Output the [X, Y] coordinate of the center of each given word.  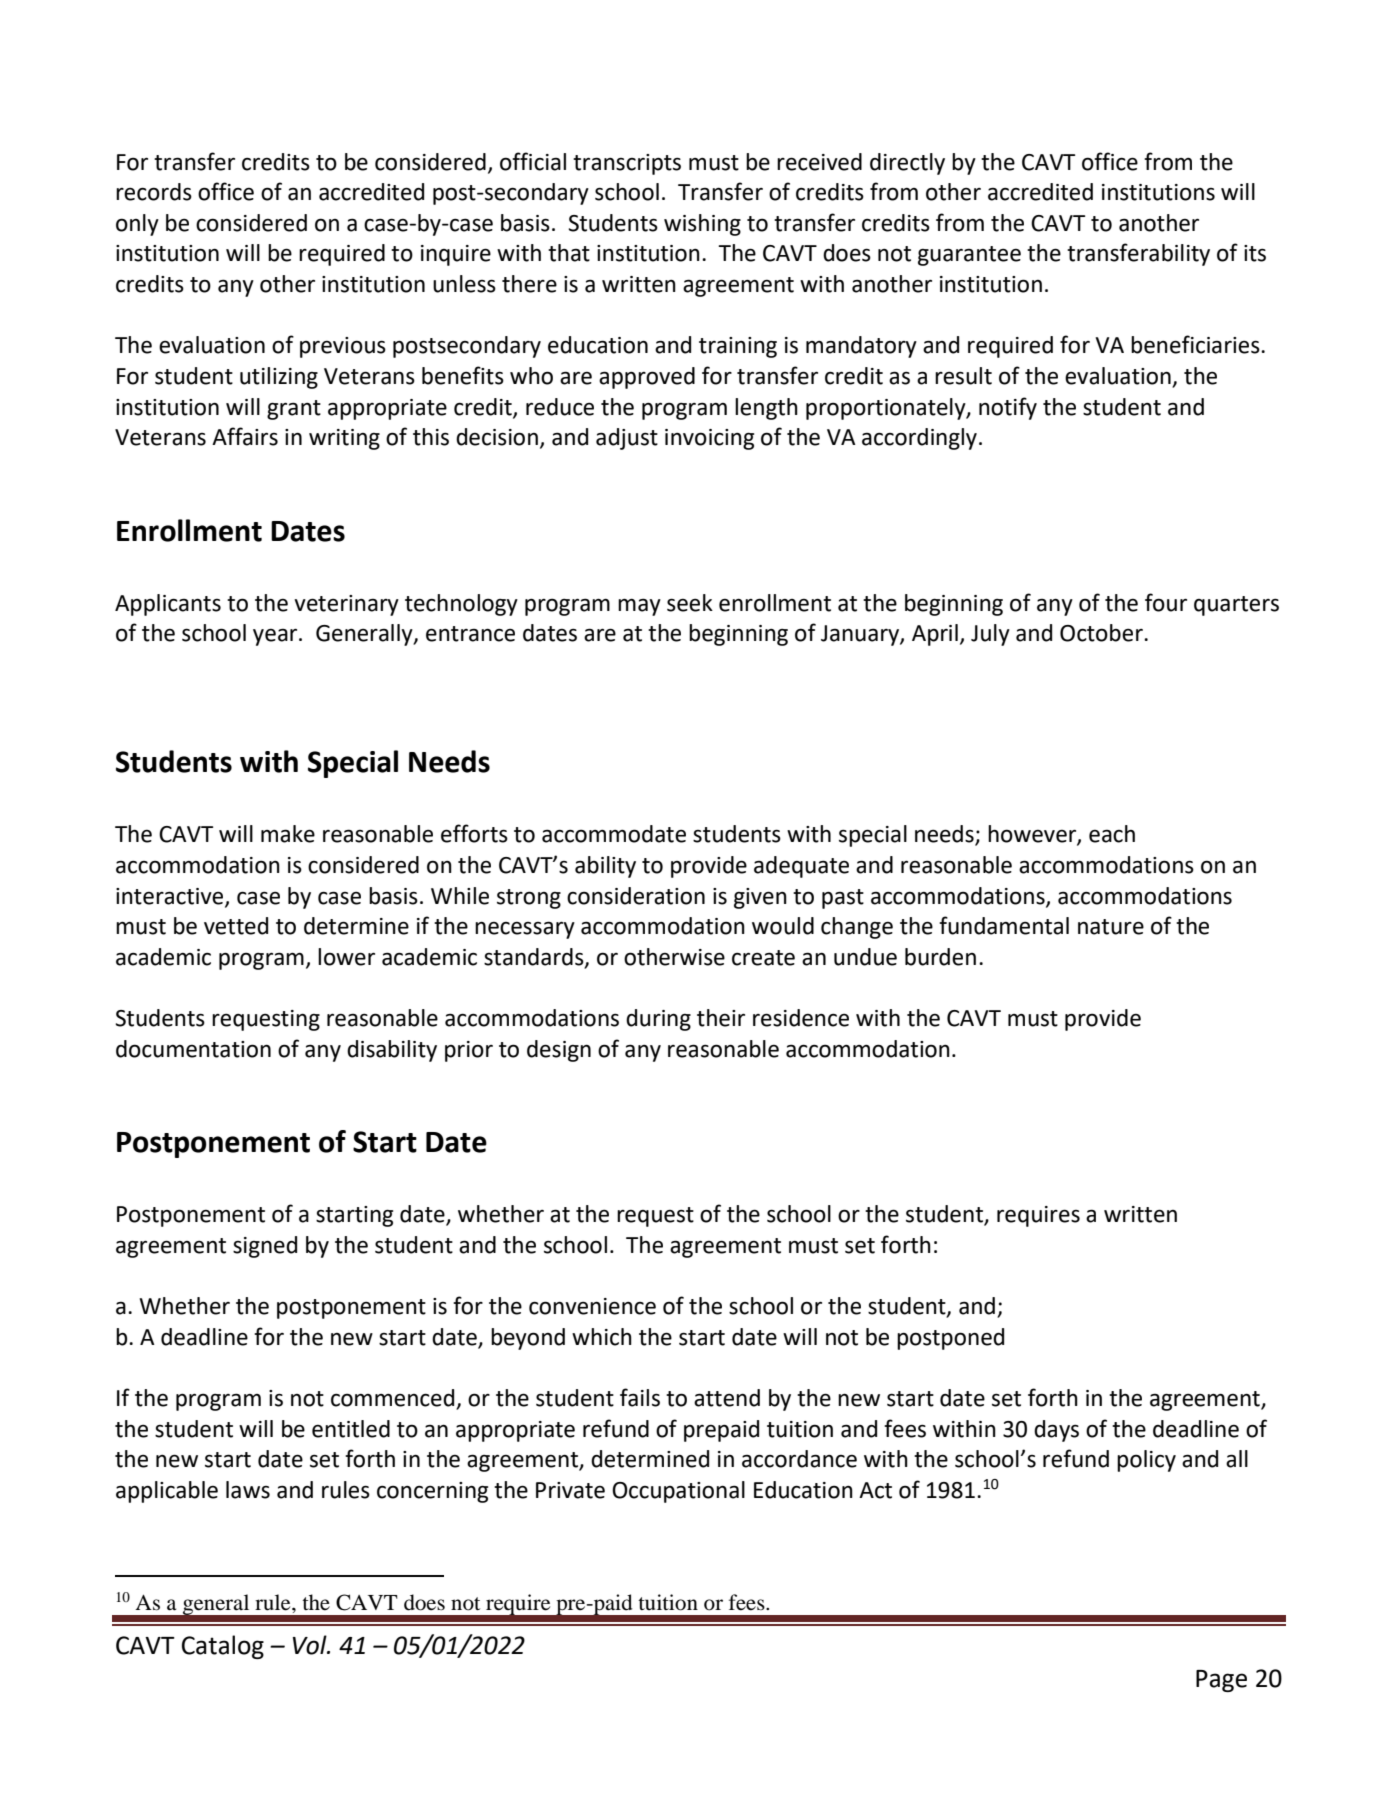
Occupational [678, 1492]
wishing [702, 225]
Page [1221, 1681]
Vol [311, 1645]
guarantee [969, 256]
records [154, 192]
